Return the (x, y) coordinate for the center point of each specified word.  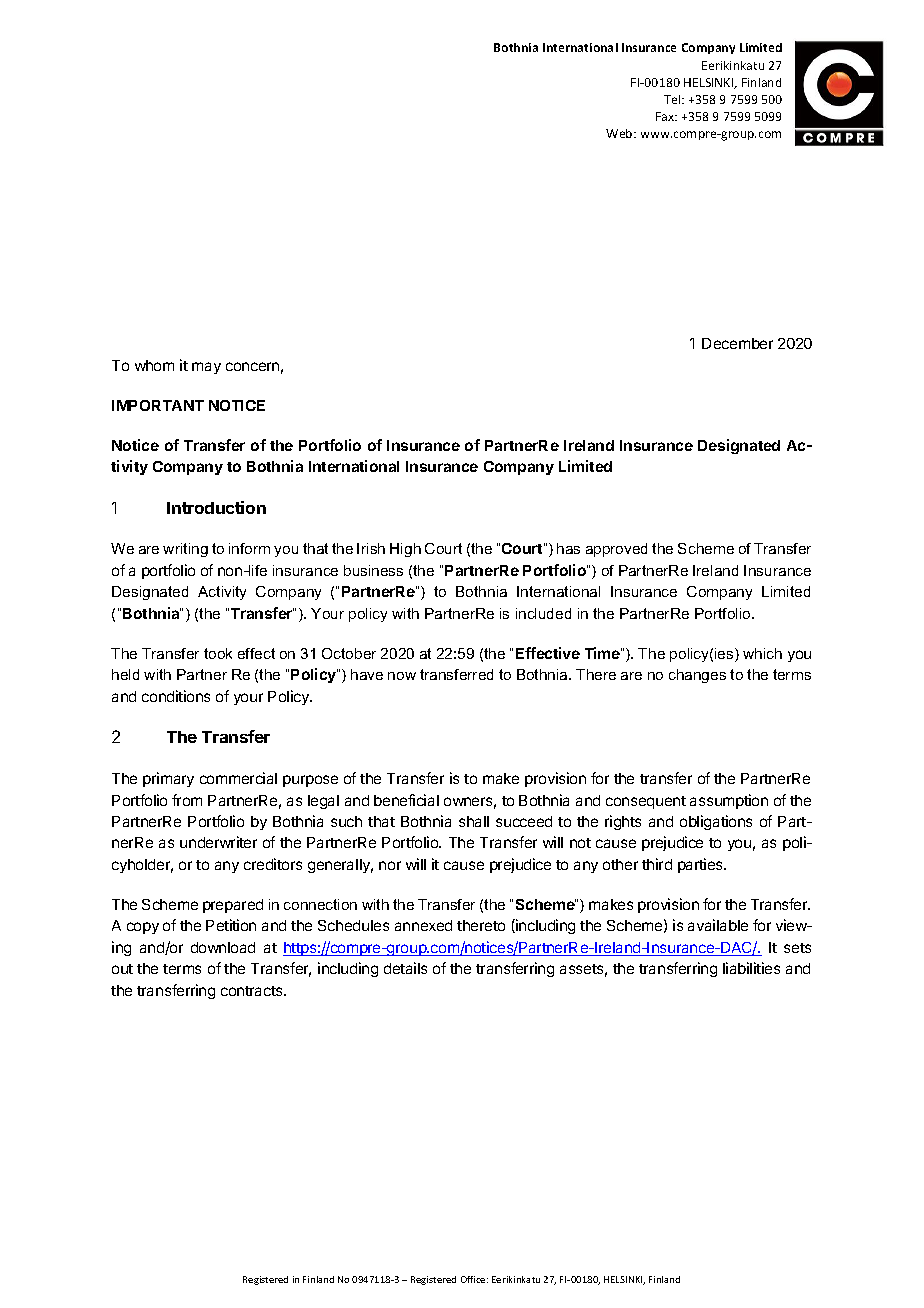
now (402, 676)
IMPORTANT (158, 405)
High (405, 550)
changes (697, 676)
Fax (666, 116)
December (737, 343)
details (405, 968)
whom (154, 365)
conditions (176, 696)
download (223, 947)
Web (620, 133)
